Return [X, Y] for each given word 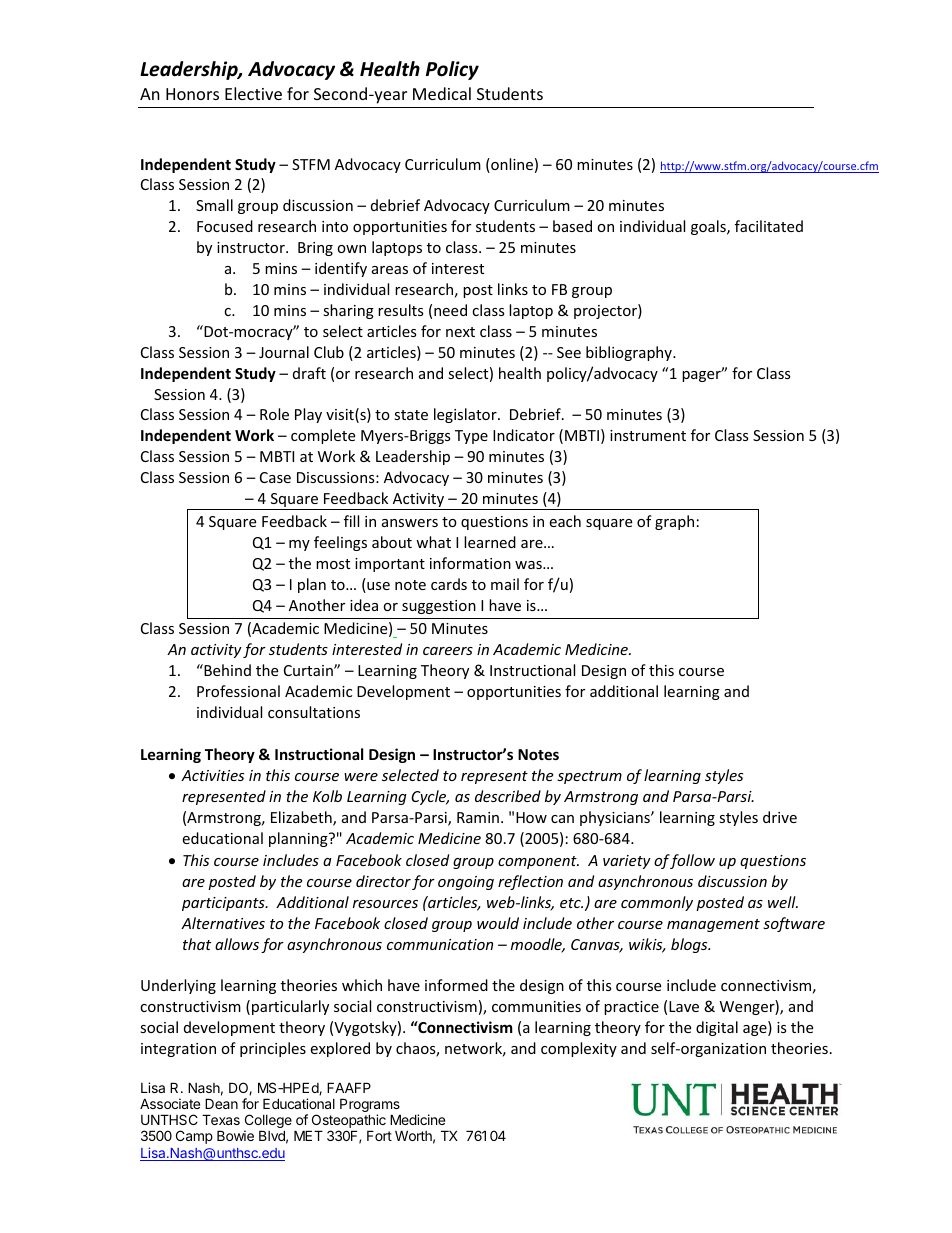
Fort [379, 1135]
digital [717, 1028]
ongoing [466, 883]
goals [709, 227]
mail [505, 584]
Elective [253, 93]
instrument [648, 435]
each [565, 521]
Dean [221, 1103]
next [460, 332]
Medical [442, 93]
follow [692, 861]
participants [224, 904]
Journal [284, 352]
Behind [226, 670]
